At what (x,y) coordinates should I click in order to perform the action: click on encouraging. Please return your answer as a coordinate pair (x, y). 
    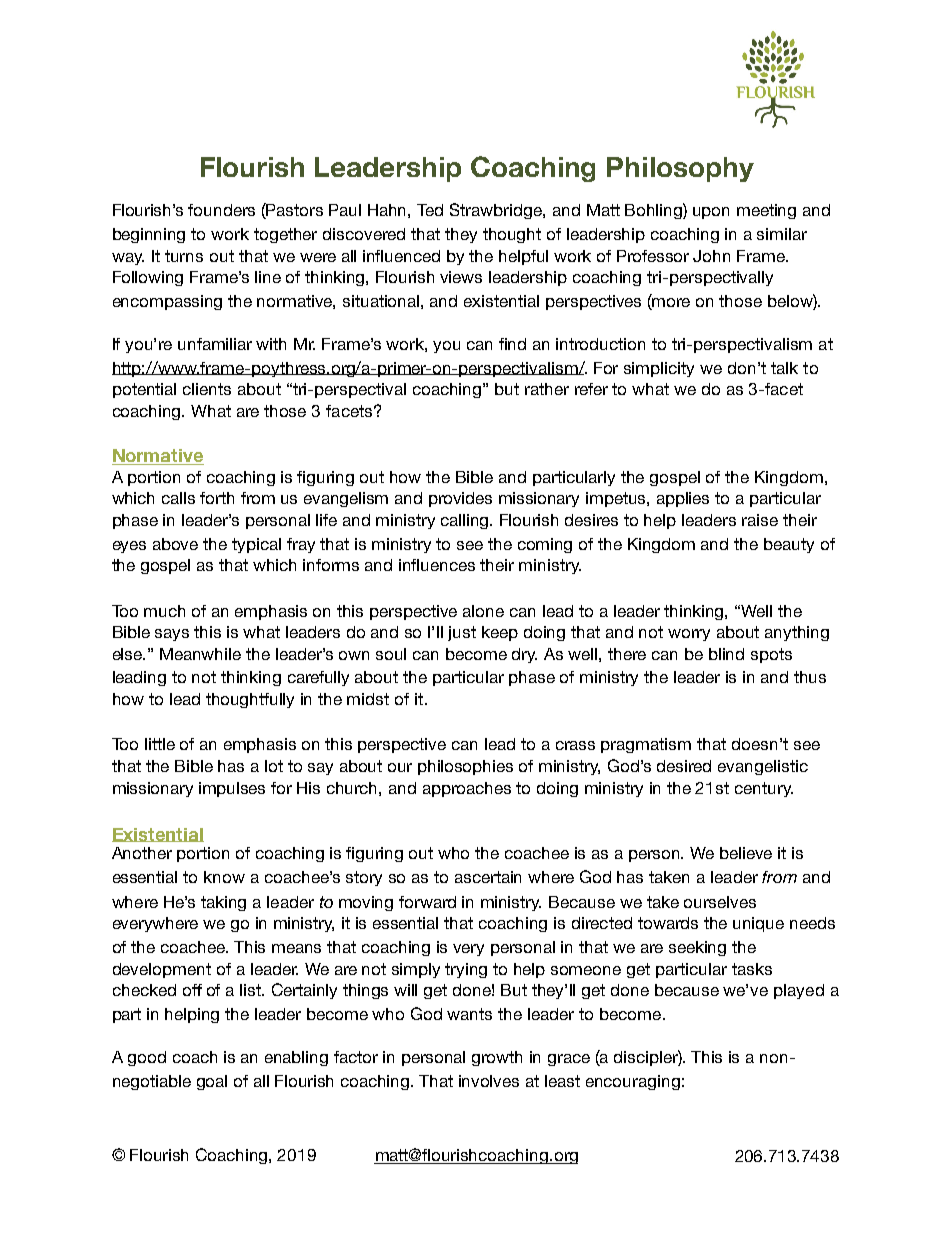
    Looking at the image, I should click on (633, 1082).
